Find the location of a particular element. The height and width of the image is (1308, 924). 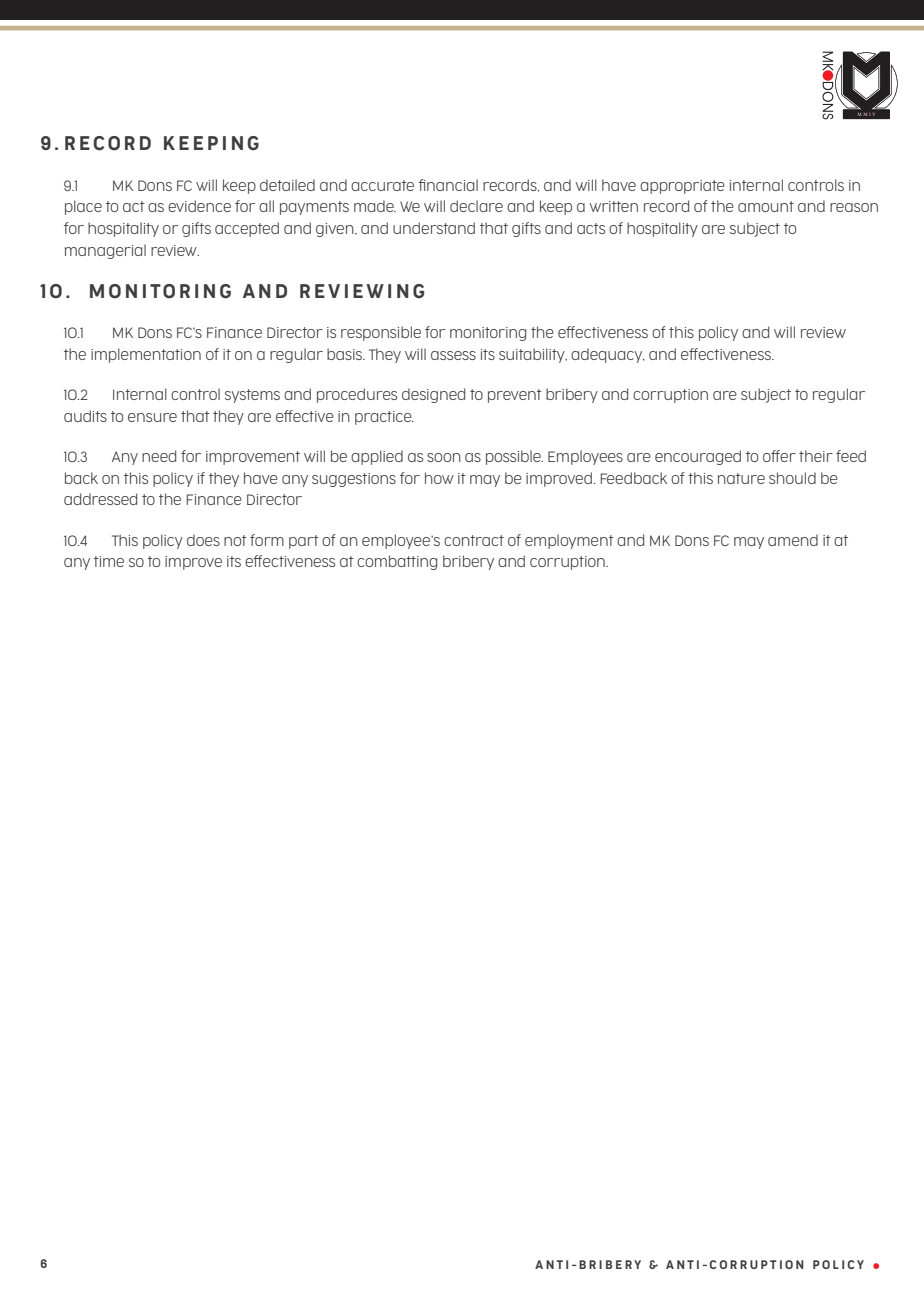

ensure is located at coordinates (152, 417).
